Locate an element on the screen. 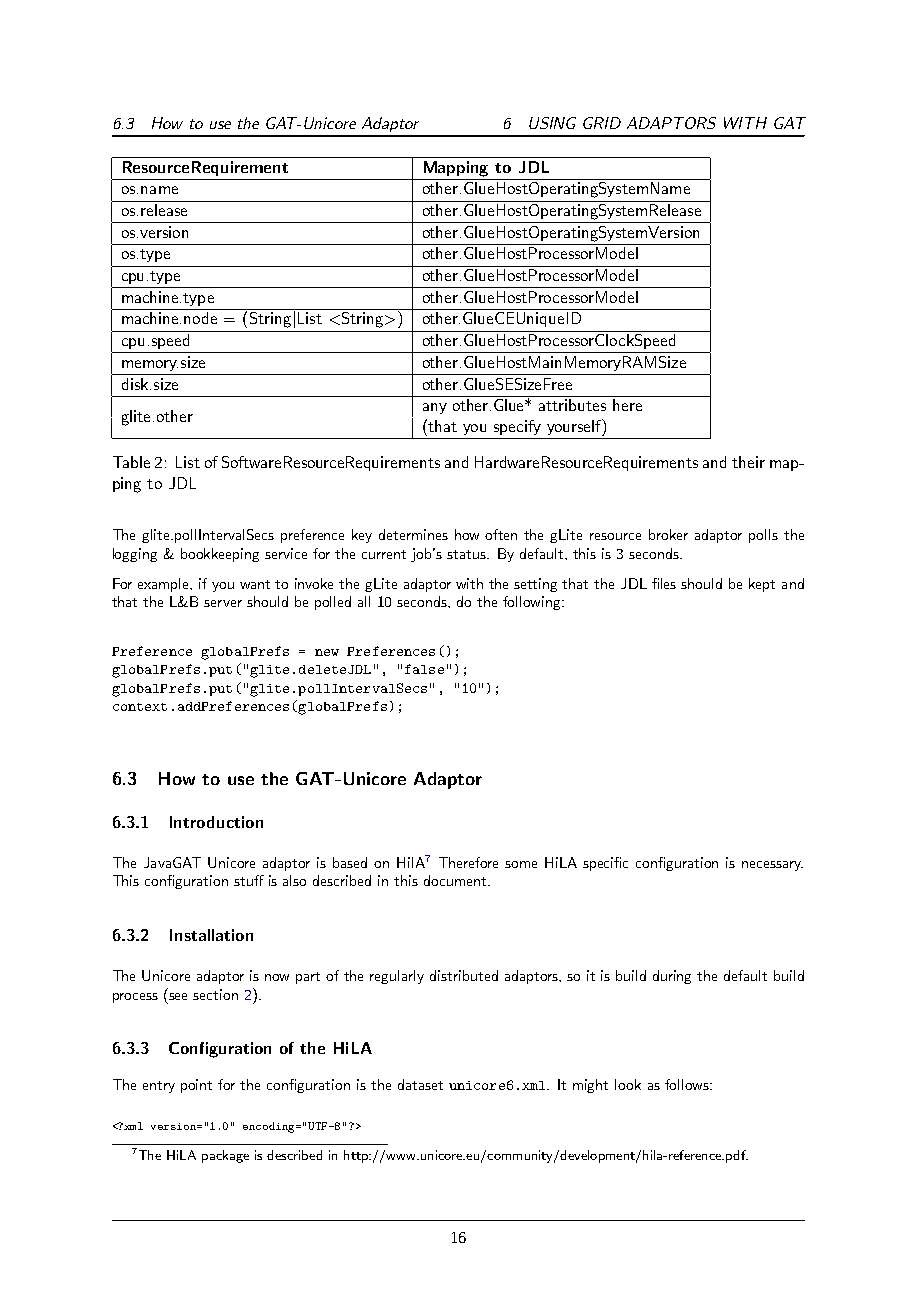  GRID is located at coordinates (602, 123).
